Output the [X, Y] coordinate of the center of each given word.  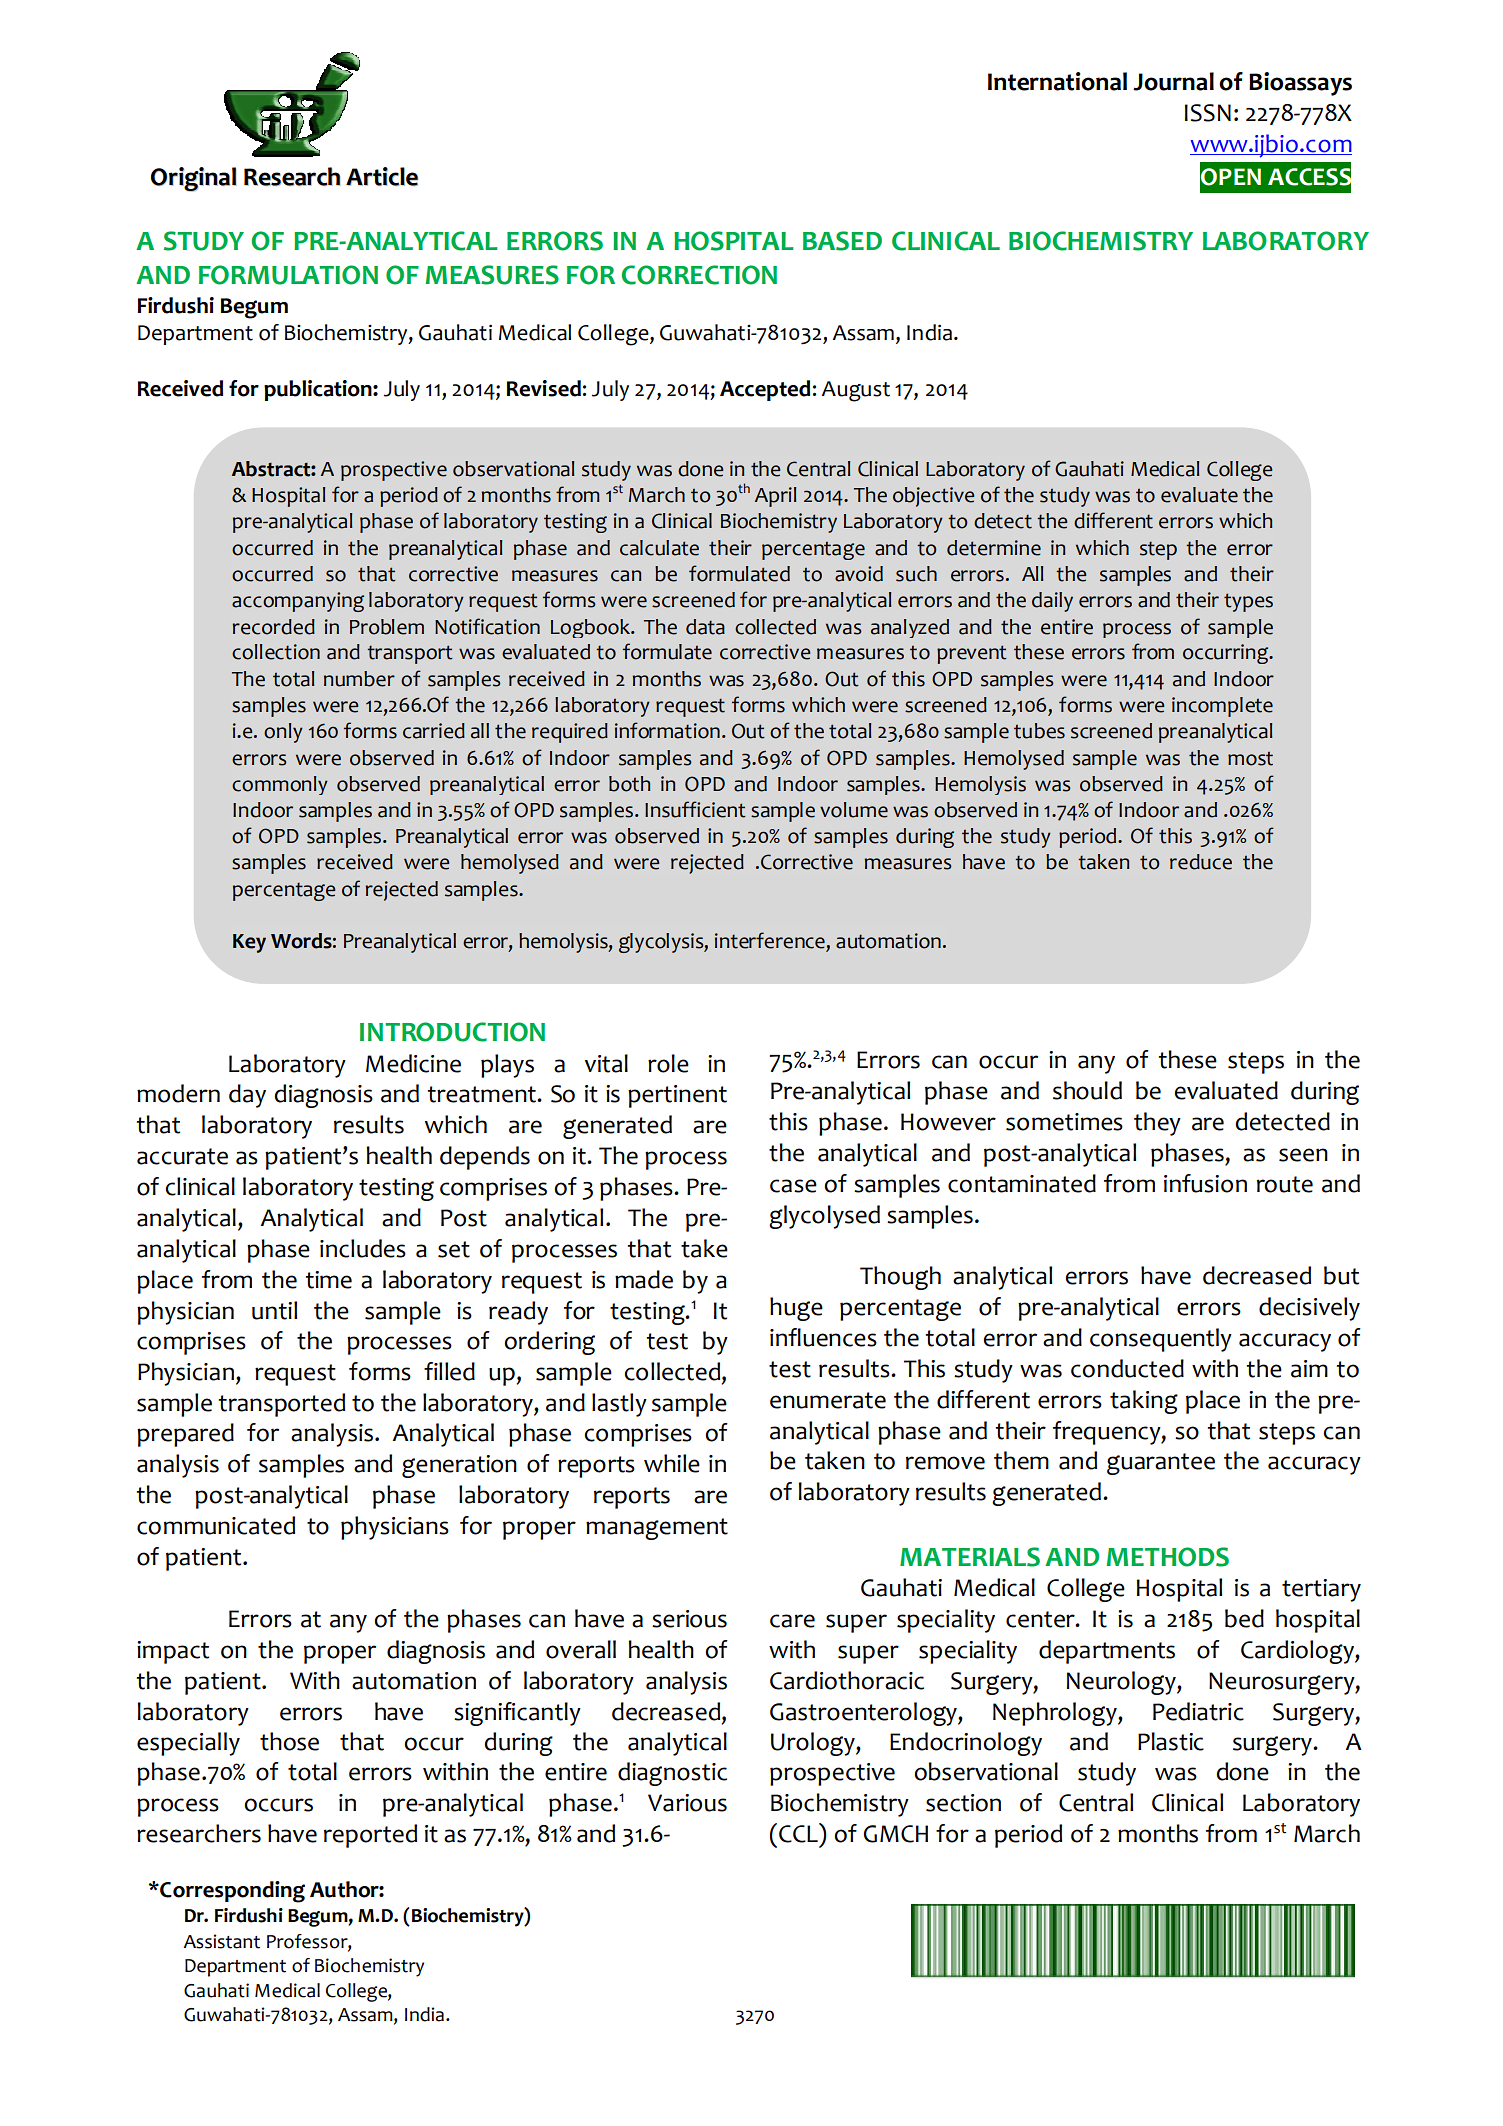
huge [796, 1309]
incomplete [1222, 707]
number [359, 679]
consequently [1161, 1340]
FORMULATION [288, 275]
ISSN [1208, 113]
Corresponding [231, 1892]
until [274, 1310]
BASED [842, 241]
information [667, 730]
